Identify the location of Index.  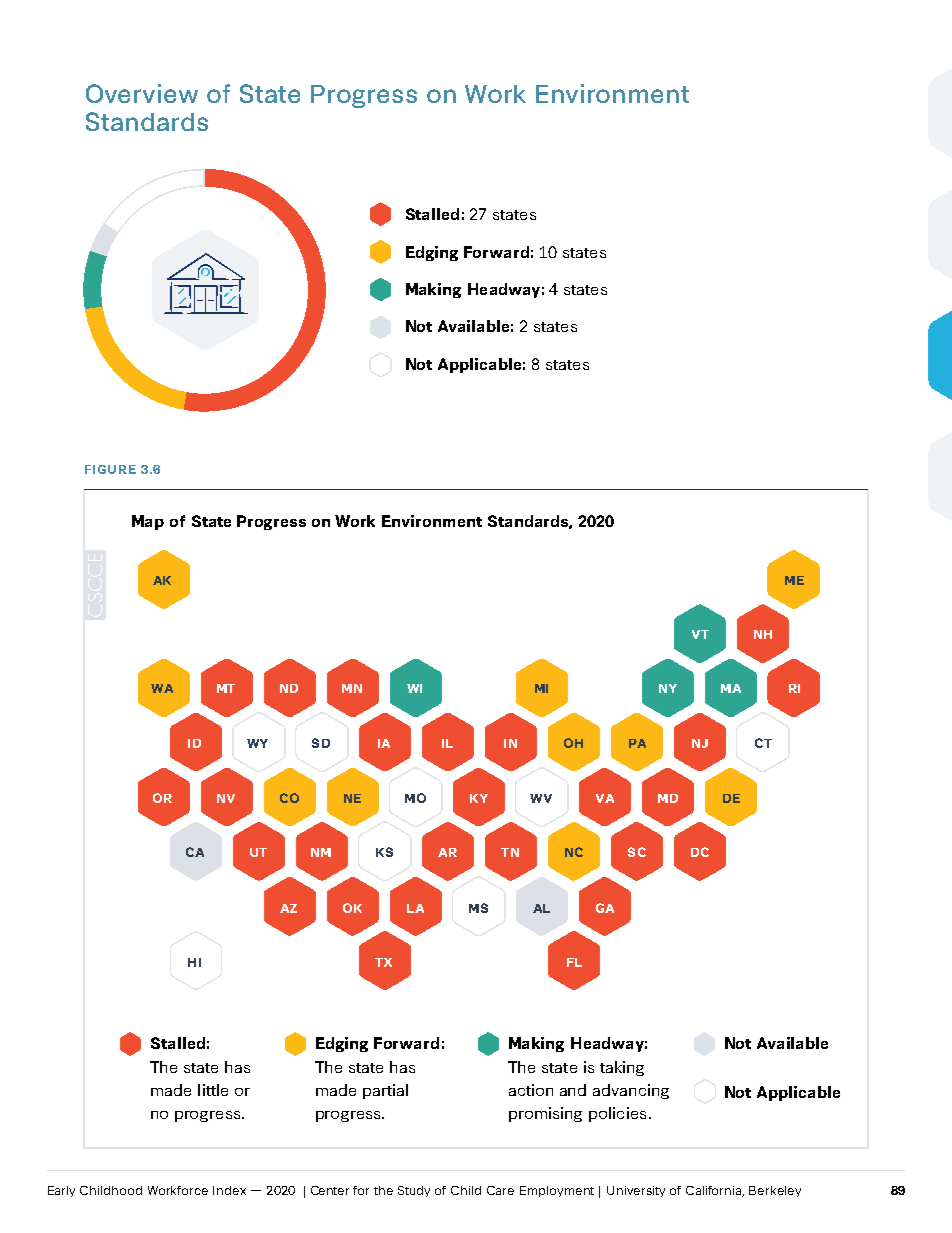
(229, 1190).
